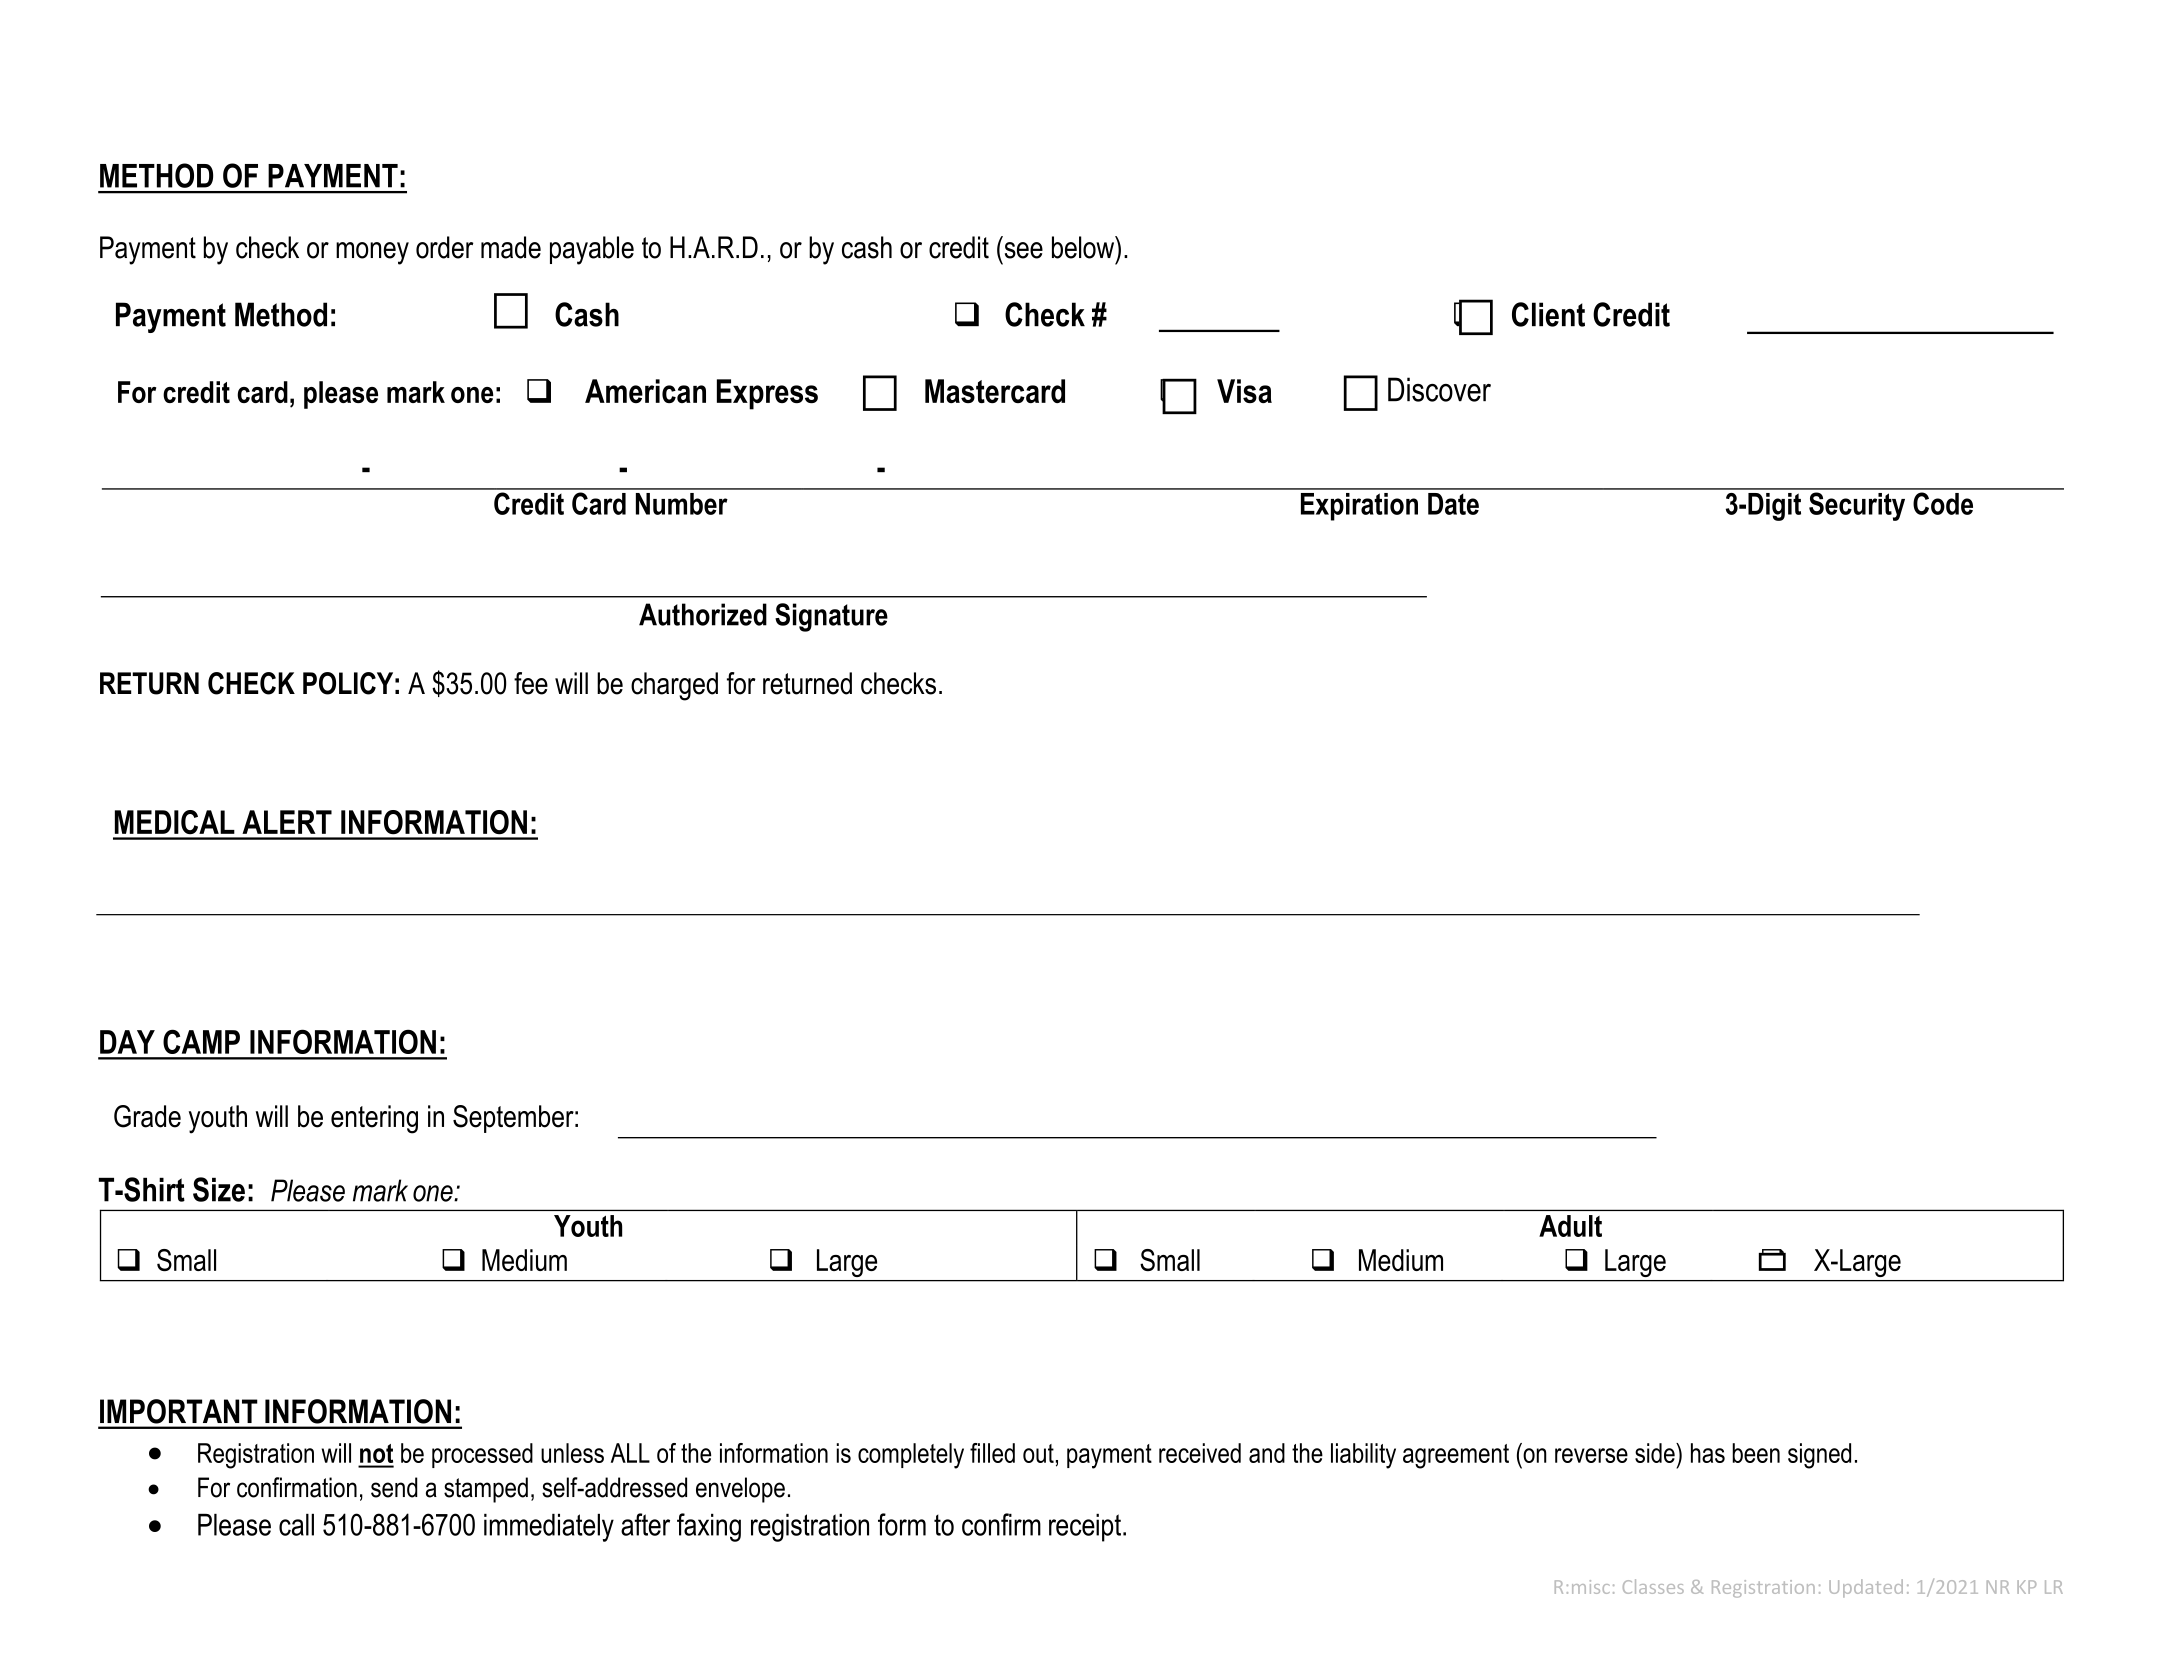 Image resolution: width=2161 pixels, height=1670 pixels. I want to click on see, so click(1024, 250).
